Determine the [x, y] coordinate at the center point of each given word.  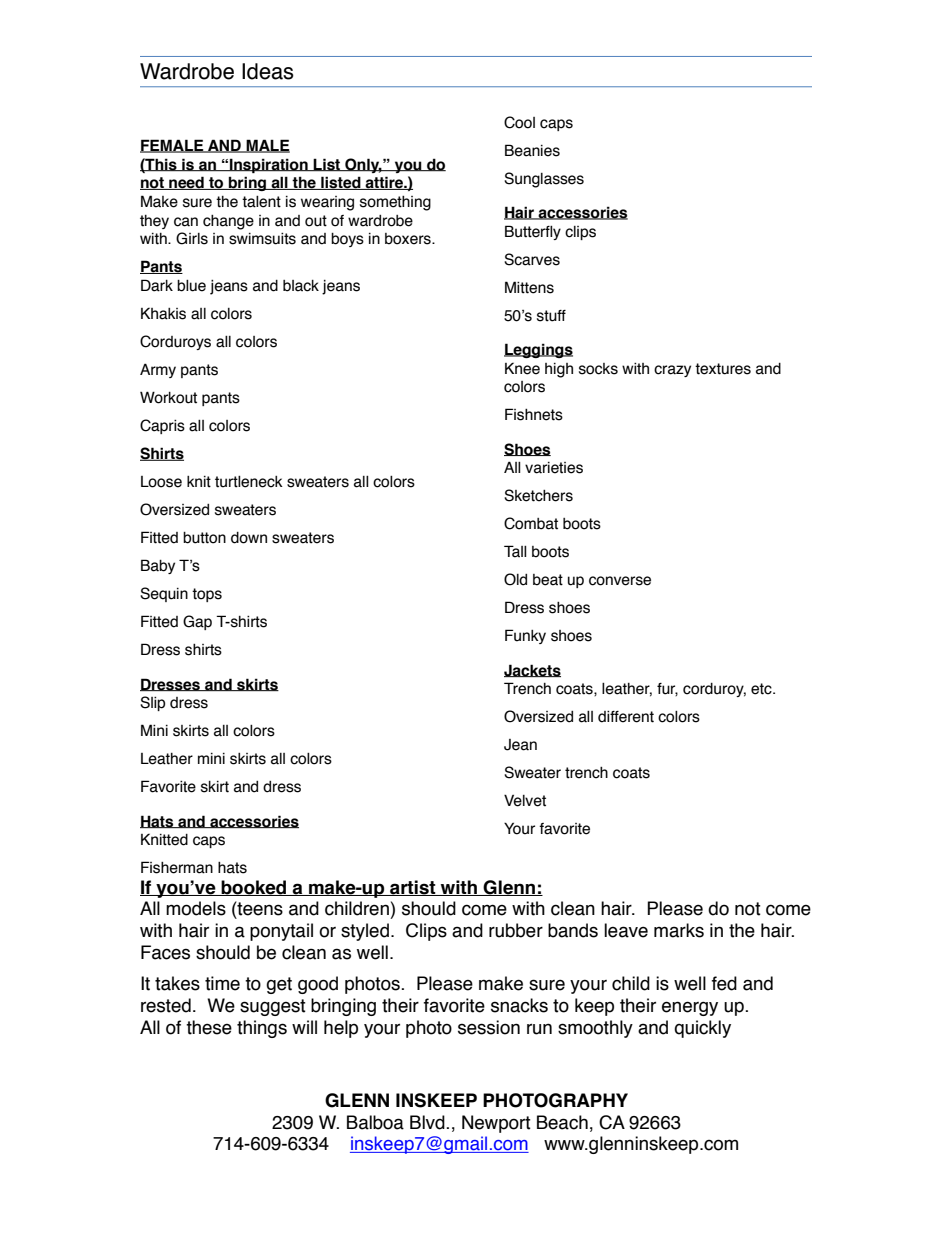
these [209, 1027]
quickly [702, 1029]
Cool [519, 122]
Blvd [428, 1122]
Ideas [268, 71]
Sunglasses [544, 180]
